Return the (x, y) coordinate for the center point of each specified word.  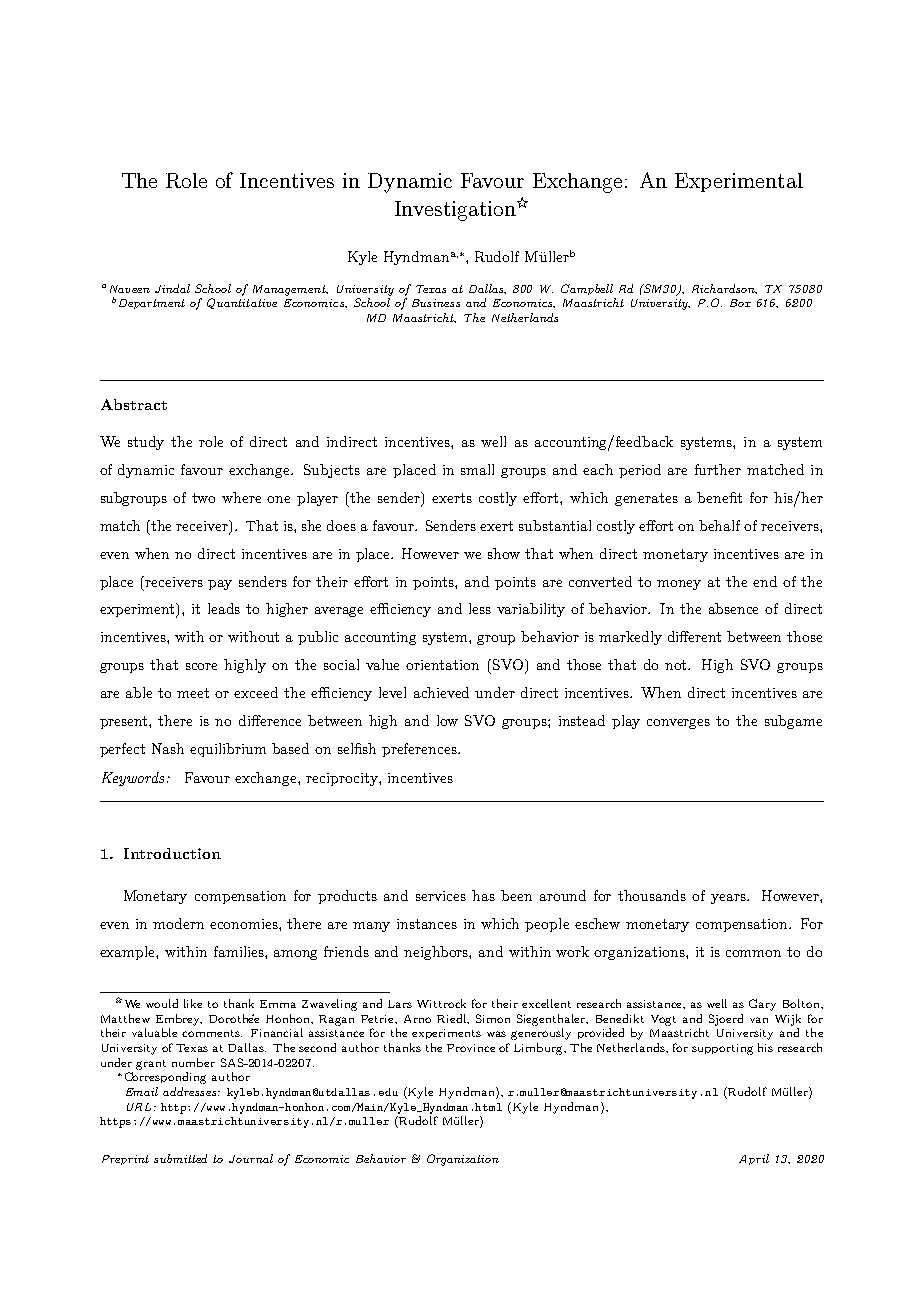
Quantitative (242, 303)
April (754, 1159)
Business (436, 303)
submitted (180, 1158)
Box (740, 303)
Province (471, 1048)
